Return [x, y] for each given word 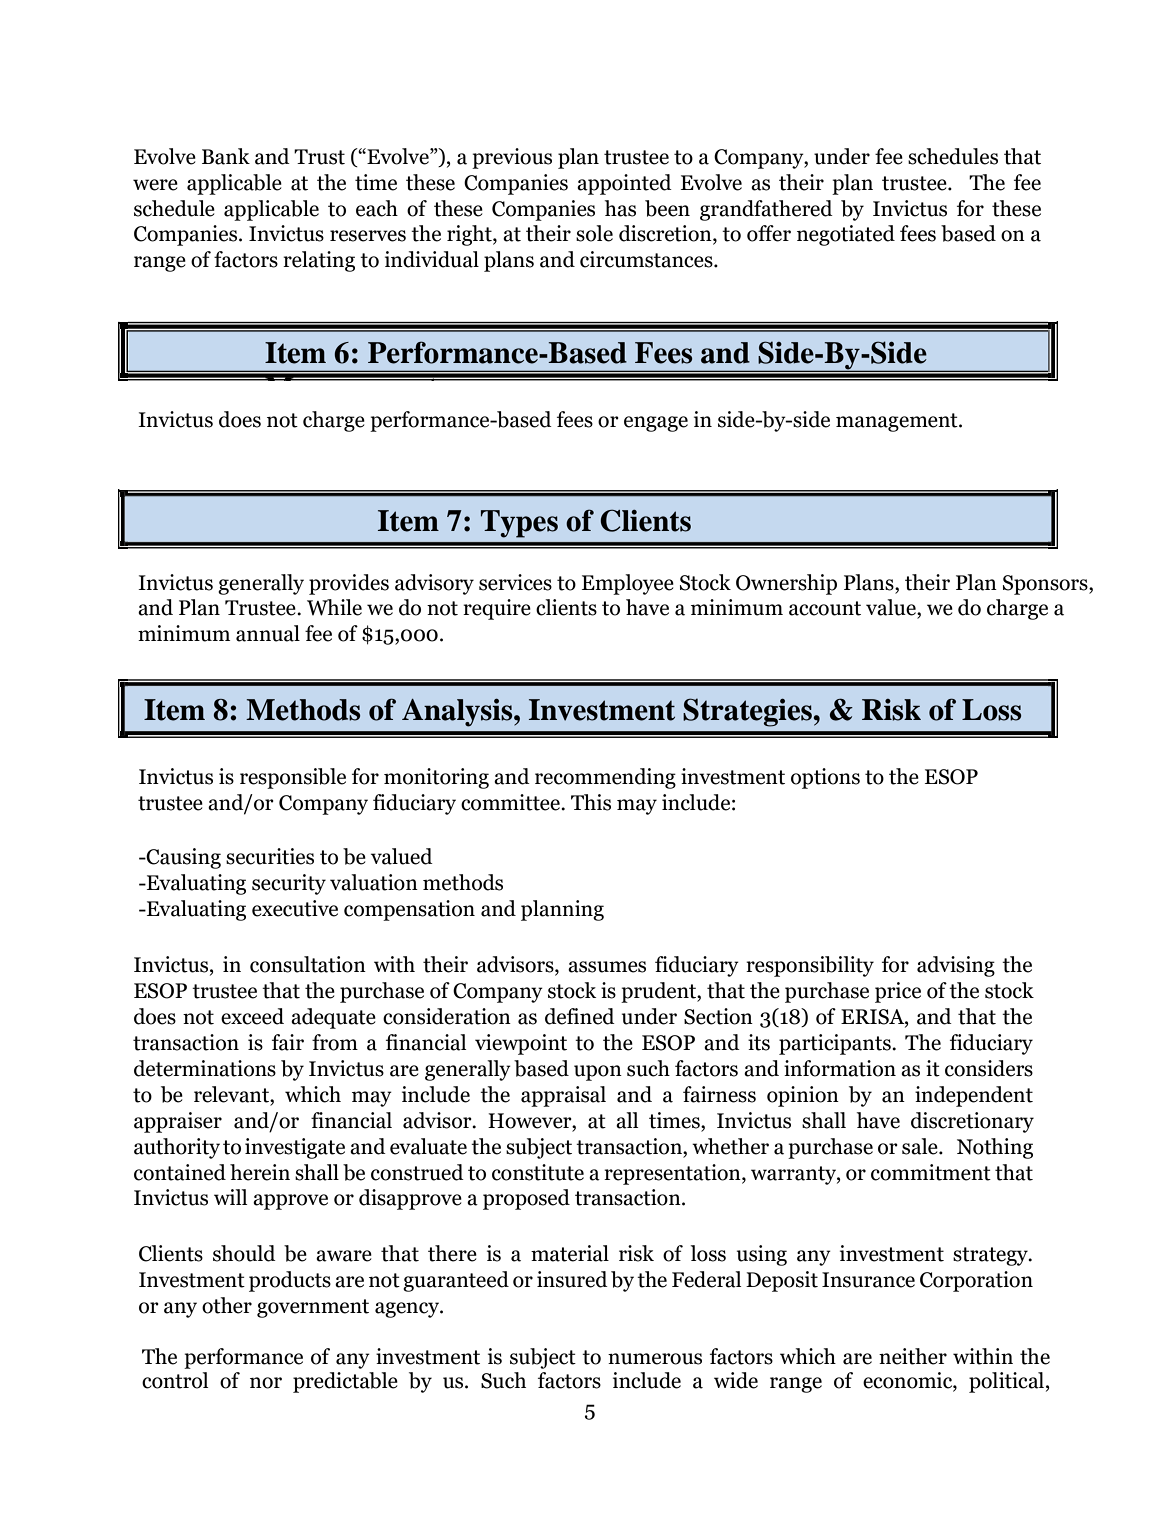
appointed [624, 184]
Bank [226, 156]
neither [913, 1356]
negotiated [846, 235]
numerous [655, 1359]
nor [266, 1383]
